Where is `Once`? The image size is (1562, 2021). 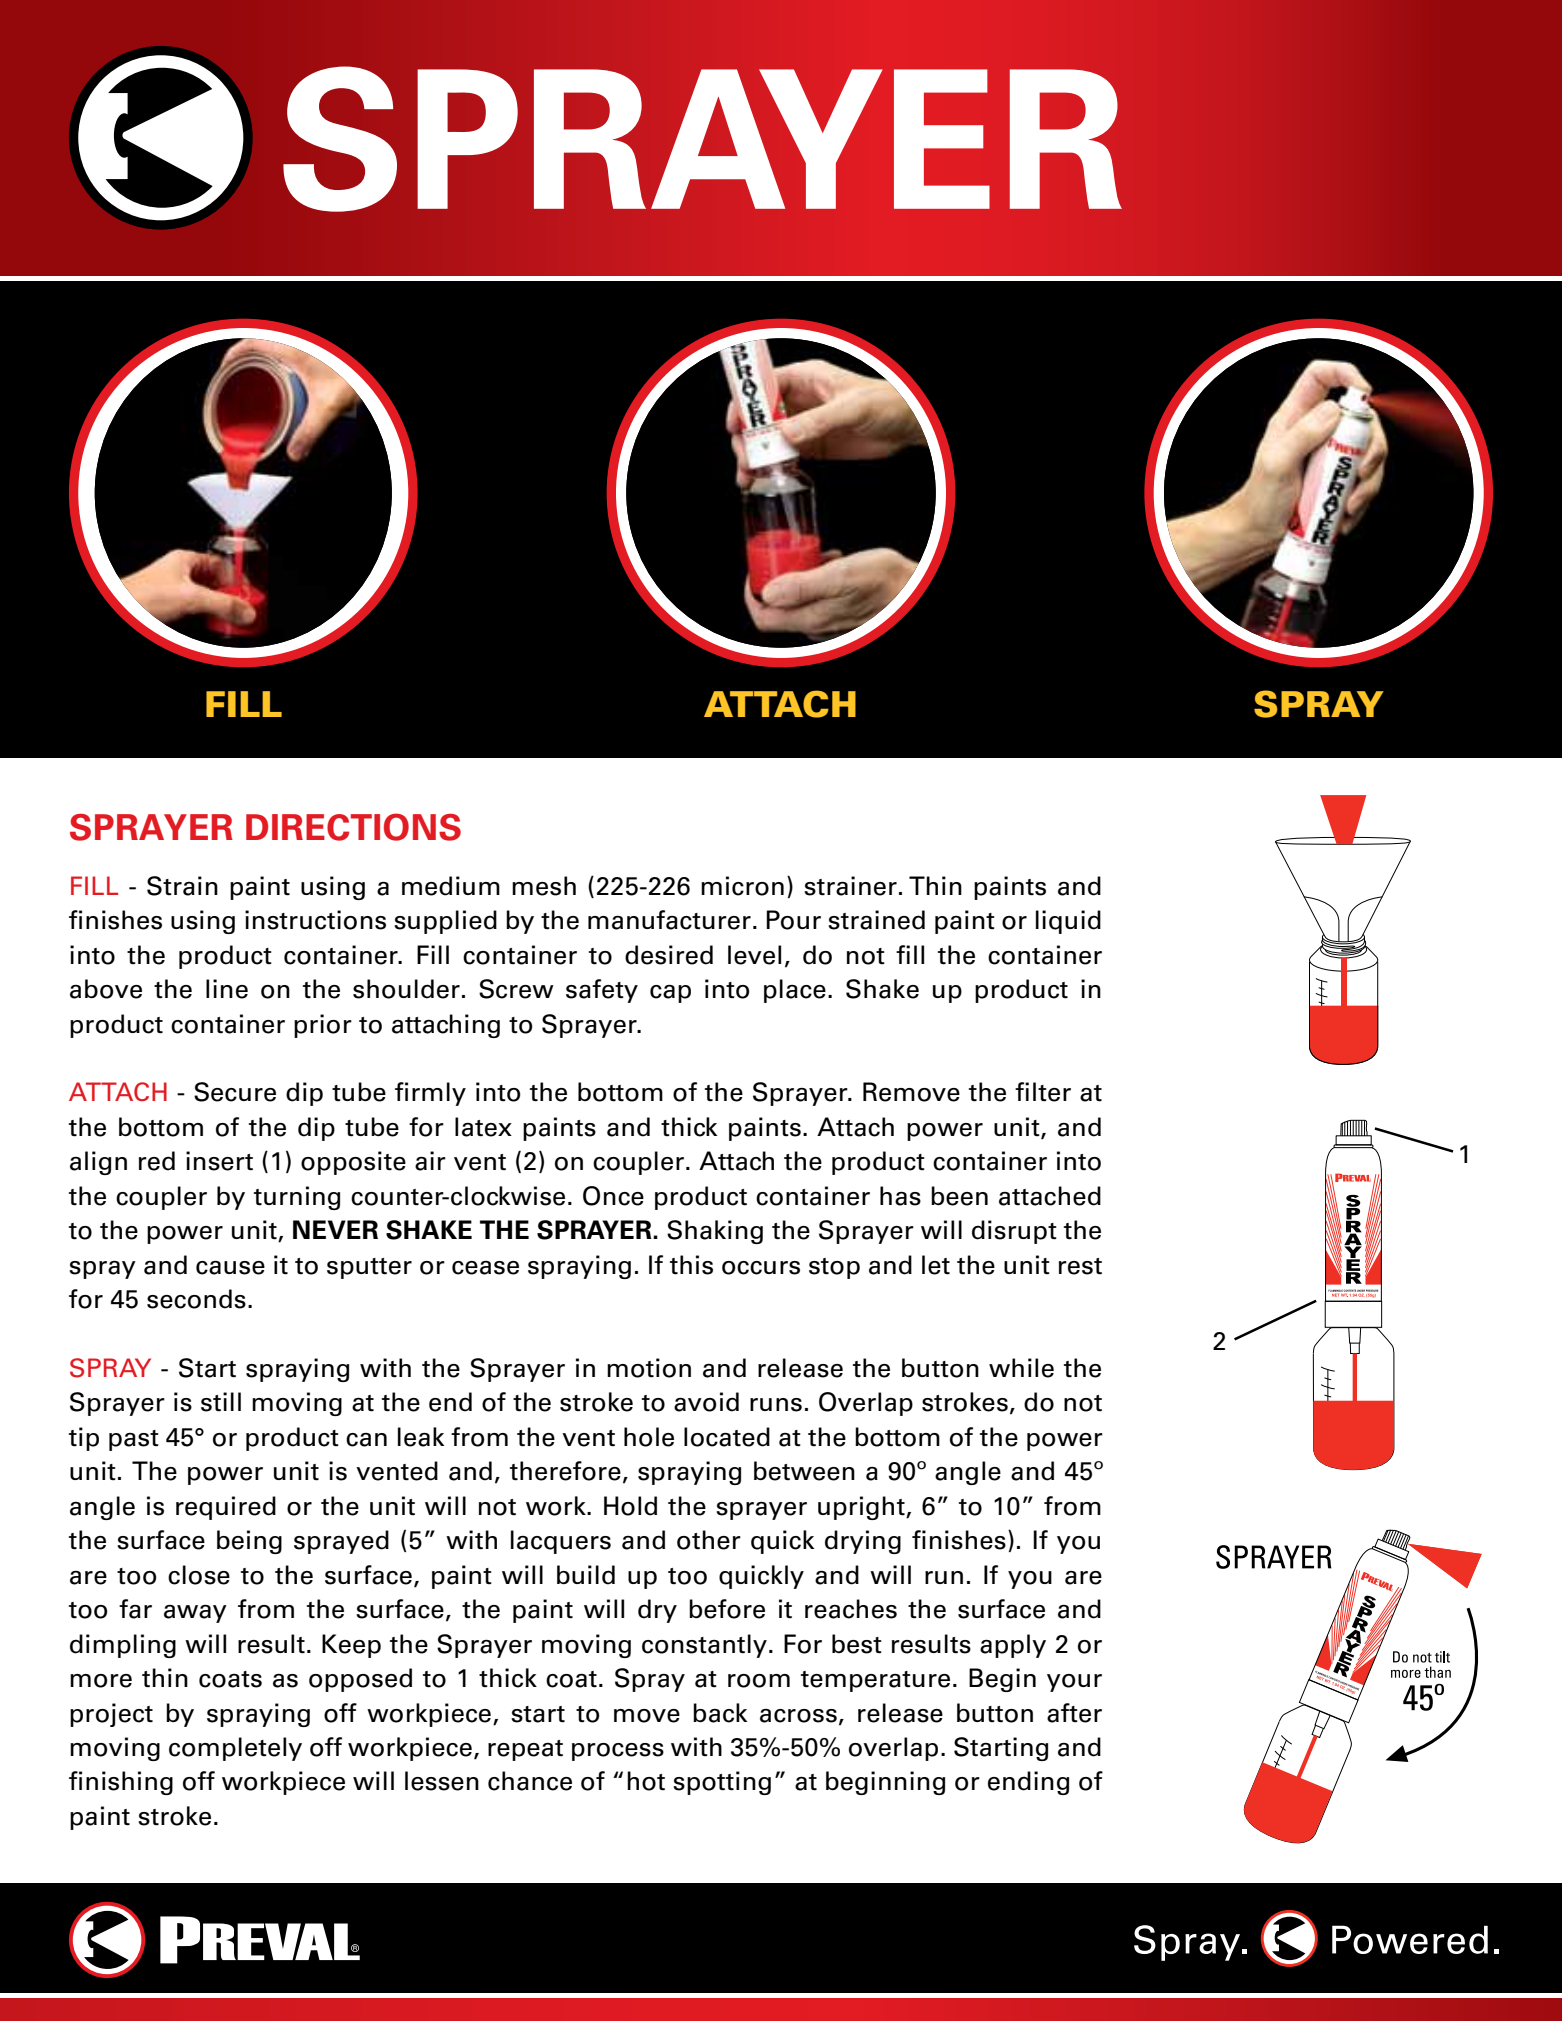 Once is located at coordinates (613, 1196).
